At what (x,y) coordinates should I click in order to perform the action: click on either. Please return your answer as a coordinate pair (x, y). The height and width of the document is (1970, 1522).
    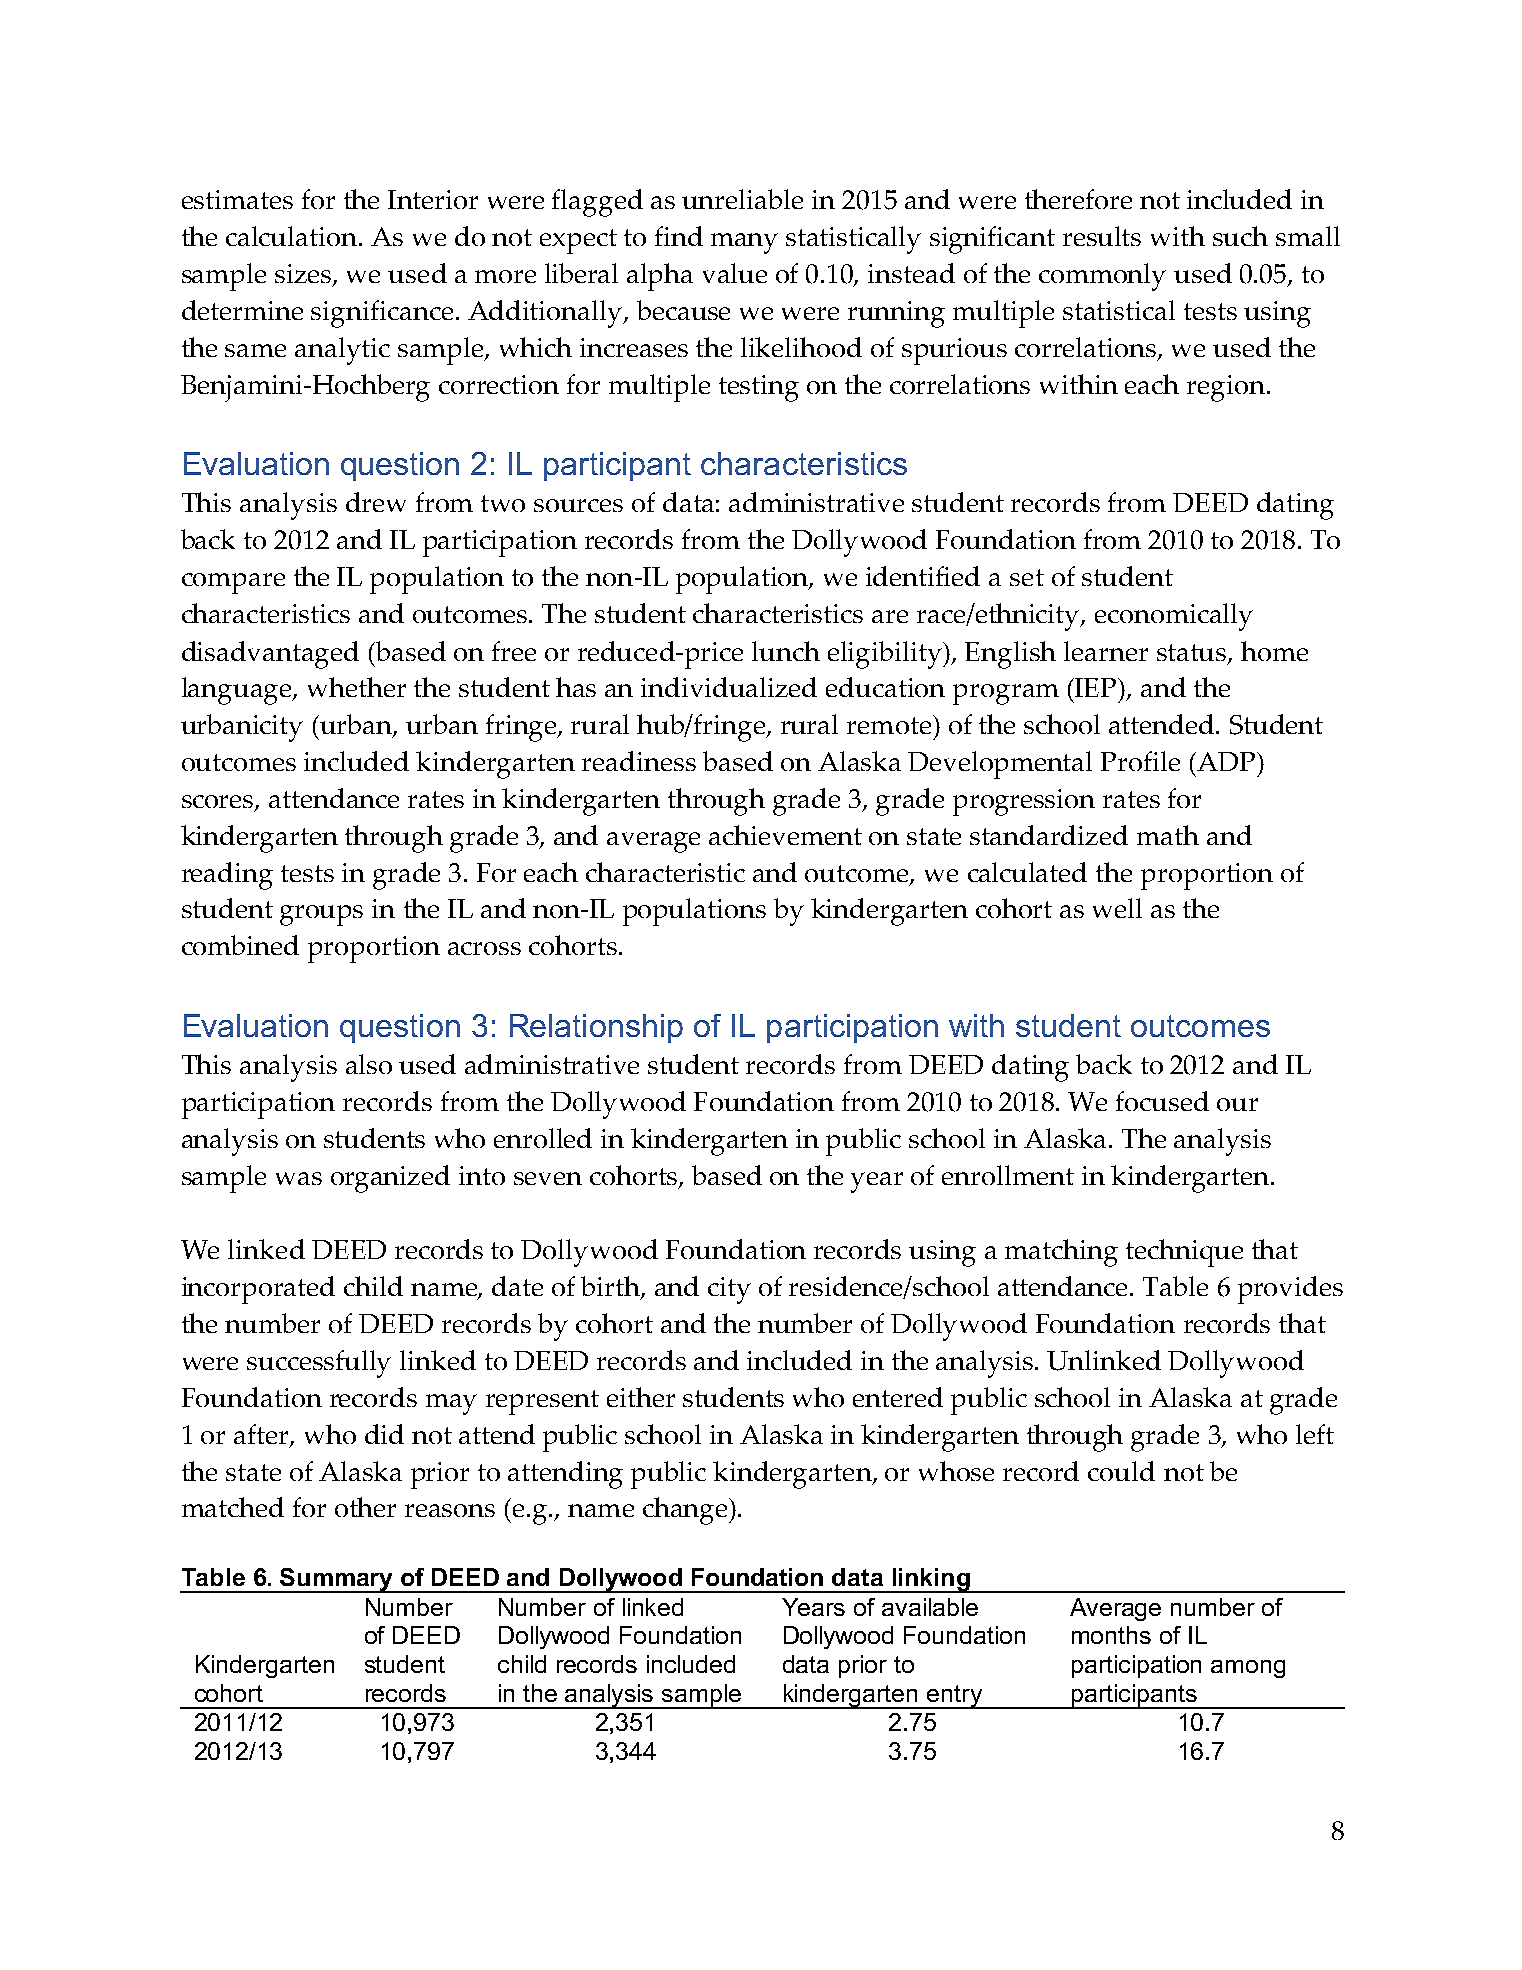
    Looking at the image, I should click on (641, 1397).
